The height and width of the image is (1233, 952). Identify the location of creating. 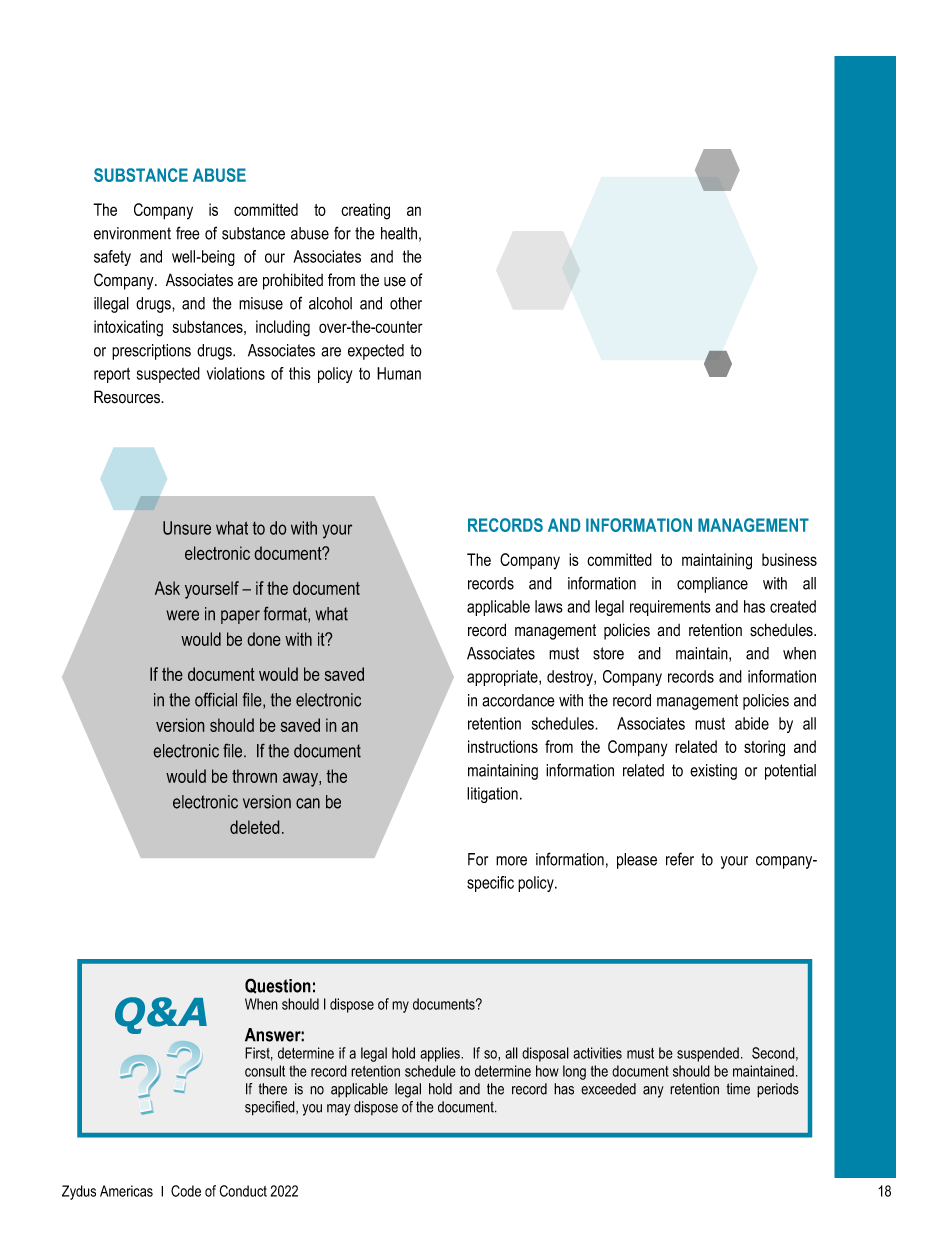
(365, 211).
